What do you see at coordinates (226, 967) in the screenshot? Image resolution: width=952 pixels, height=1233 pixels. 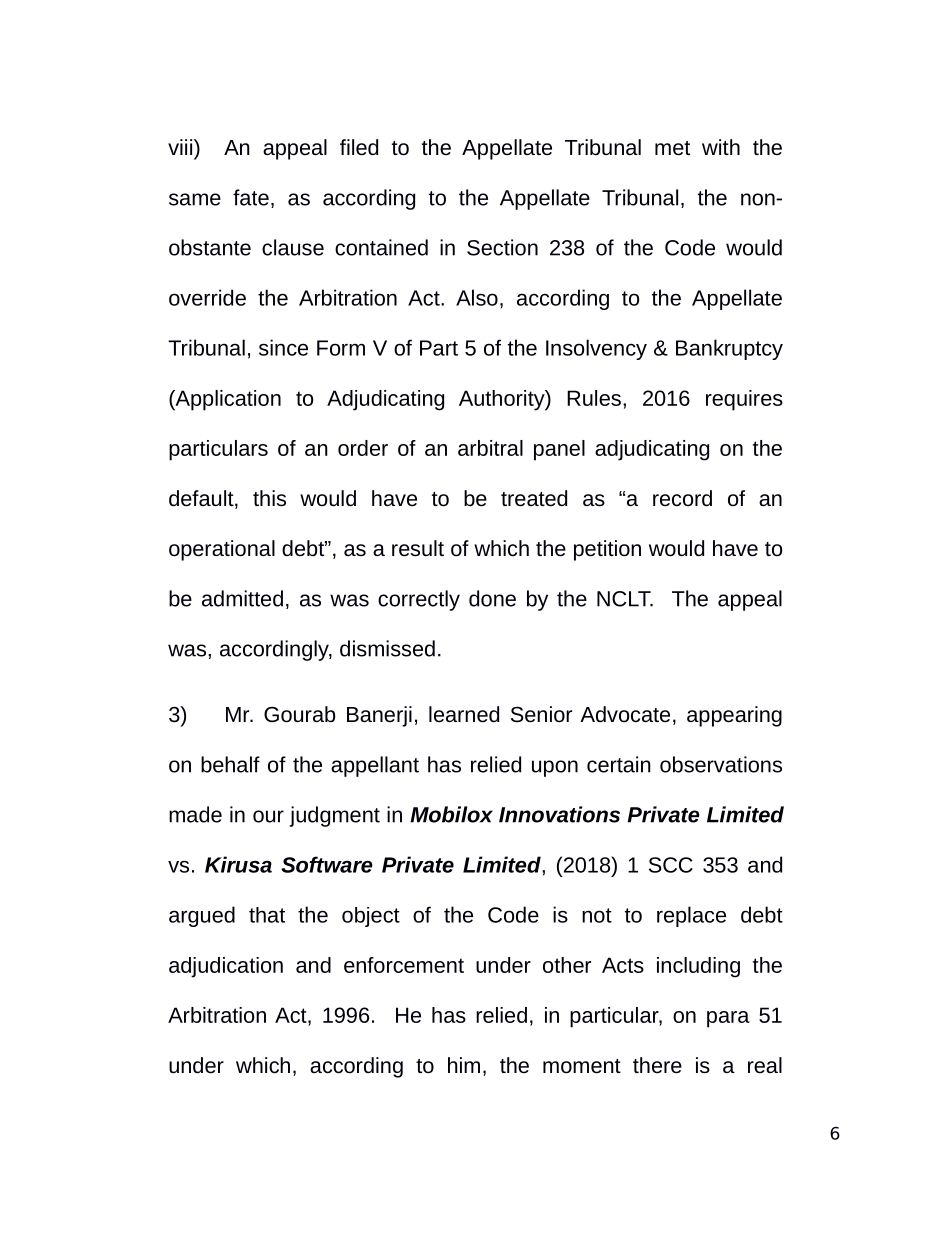 I see `adjudication` at bounding box center [226, 967].
